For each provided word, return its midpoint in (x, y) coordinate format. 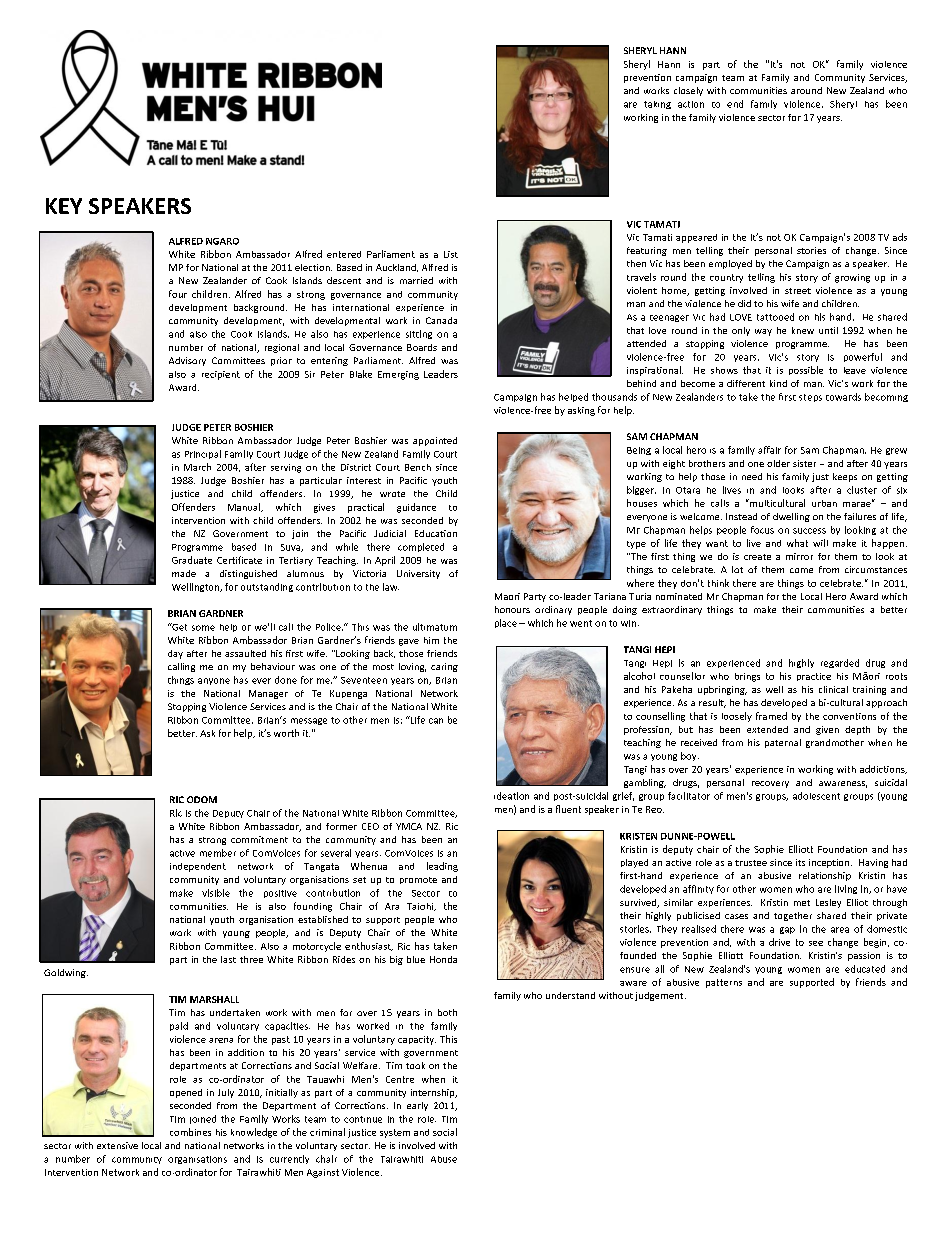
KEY (64, 206)
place (506, 623)
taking (657, 105)
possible (806, 370)
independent (198, 867)
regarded (840, 663)
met (802, 903)
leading (442, 867)
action (691, 104)
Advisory (187, 361)
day (175, 654)
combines (190, 1132)
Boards (422, 347)
